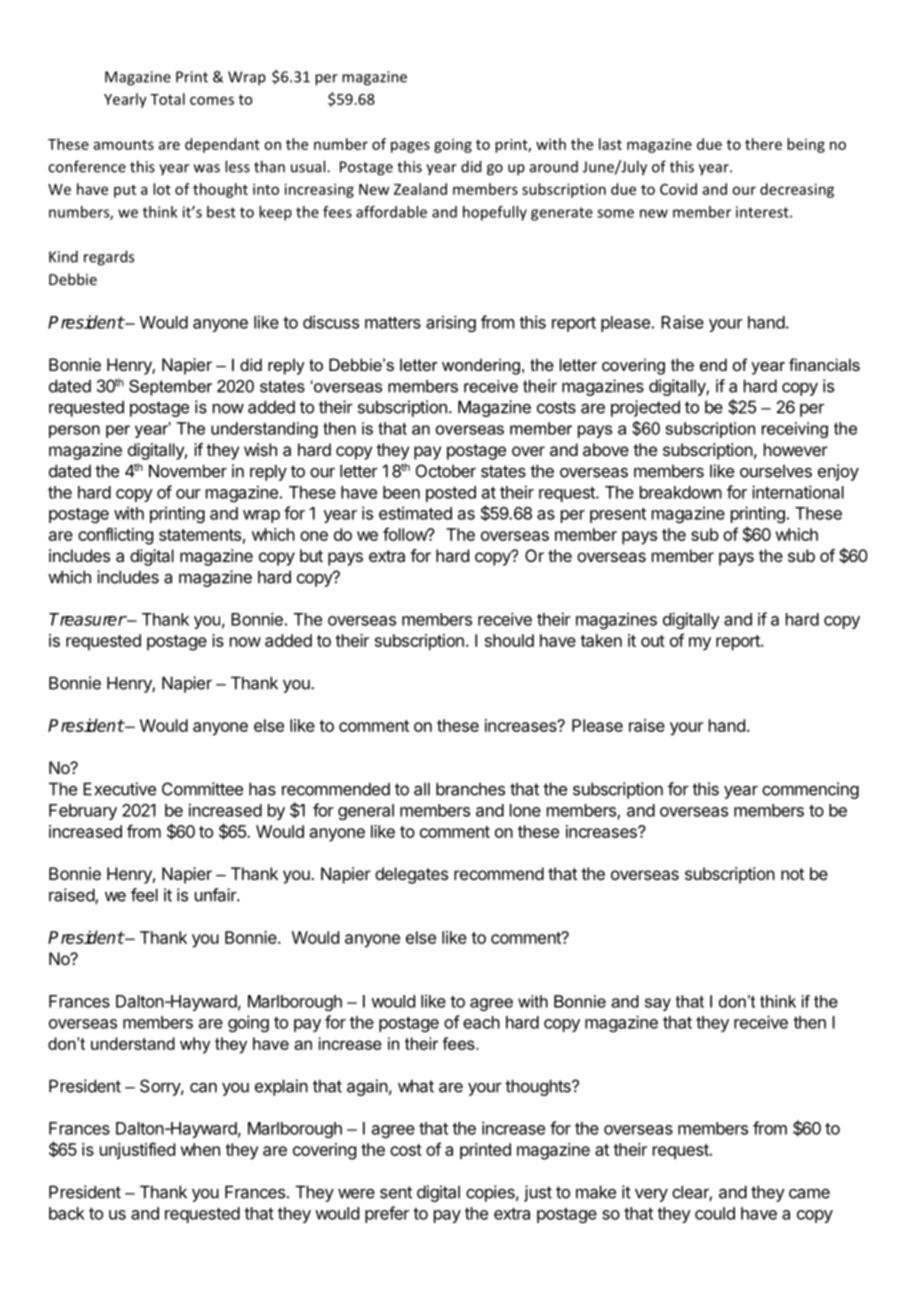 The height and width of the image is (1308, 924). What do you see at coordinates (115, 536) in the image?
I see `conflicting` at bounding box center [115, 536].
